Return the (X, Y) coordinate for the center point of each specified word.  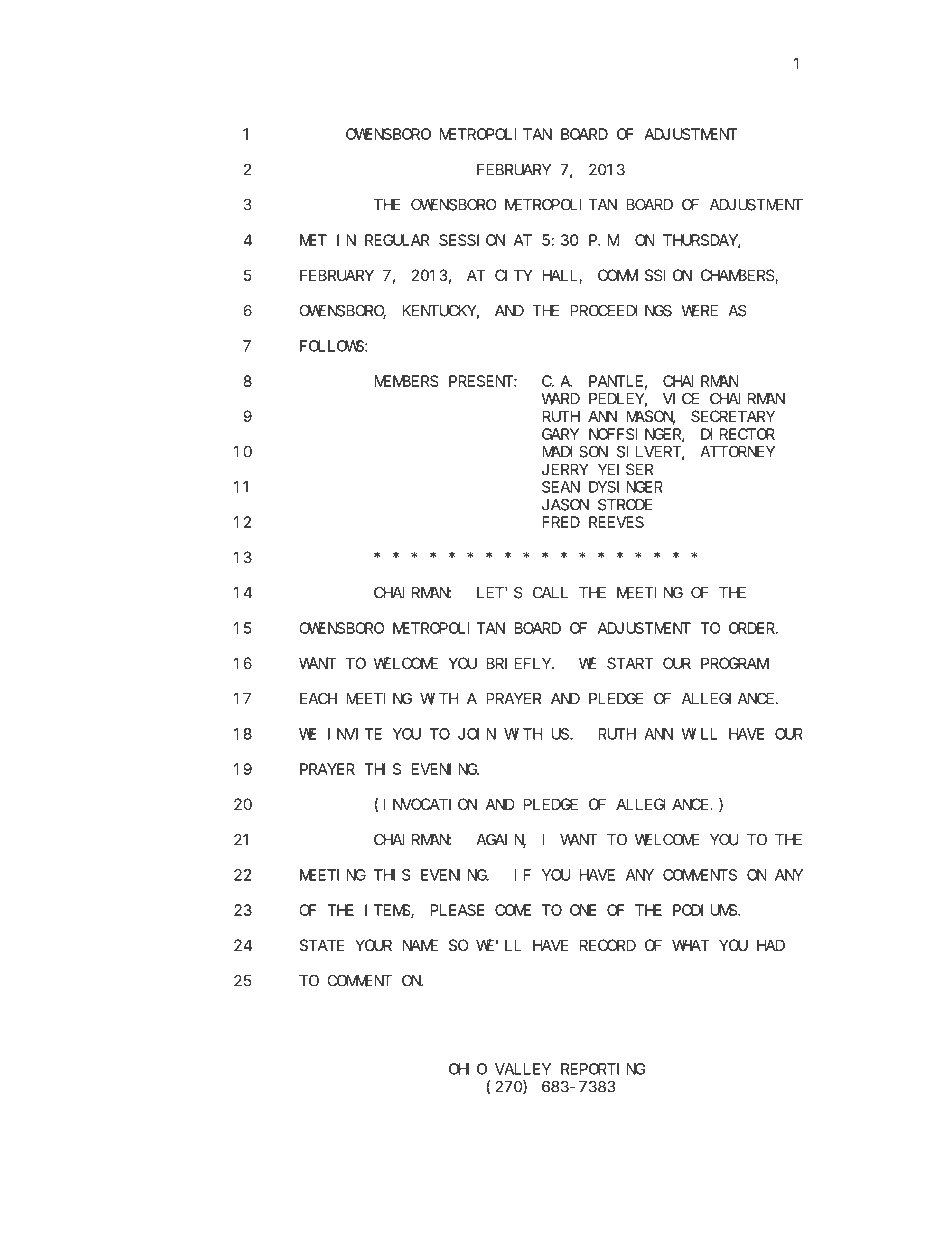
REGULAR (397, 240)
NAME (420, 945)
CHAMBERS (738, 276)
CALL (550, 593)
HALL (561, 276)
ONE (583, 910)
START (630, 663)
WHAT (691, 945)
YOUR (373, 945)
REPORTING (603, 1069)
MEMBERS (406, 381)
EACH (318, 699)
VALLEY (523, 1069)
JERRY (565, 469)
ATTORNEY (737, 452)
